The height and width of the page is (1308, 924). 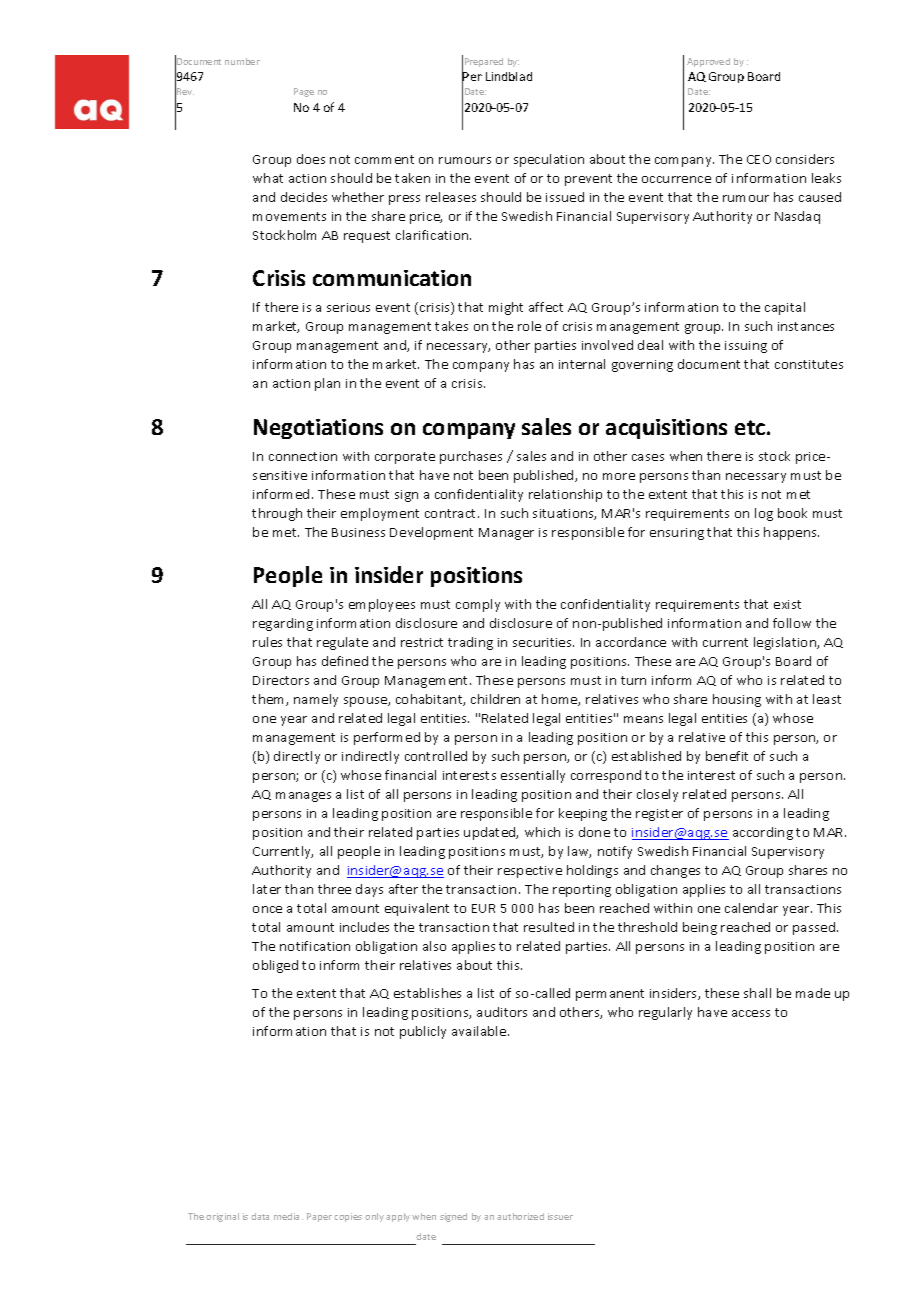 What do you see at coordinates (520, 1216) in the page?
I see `authorized` at bounding box center [520, 1216].
